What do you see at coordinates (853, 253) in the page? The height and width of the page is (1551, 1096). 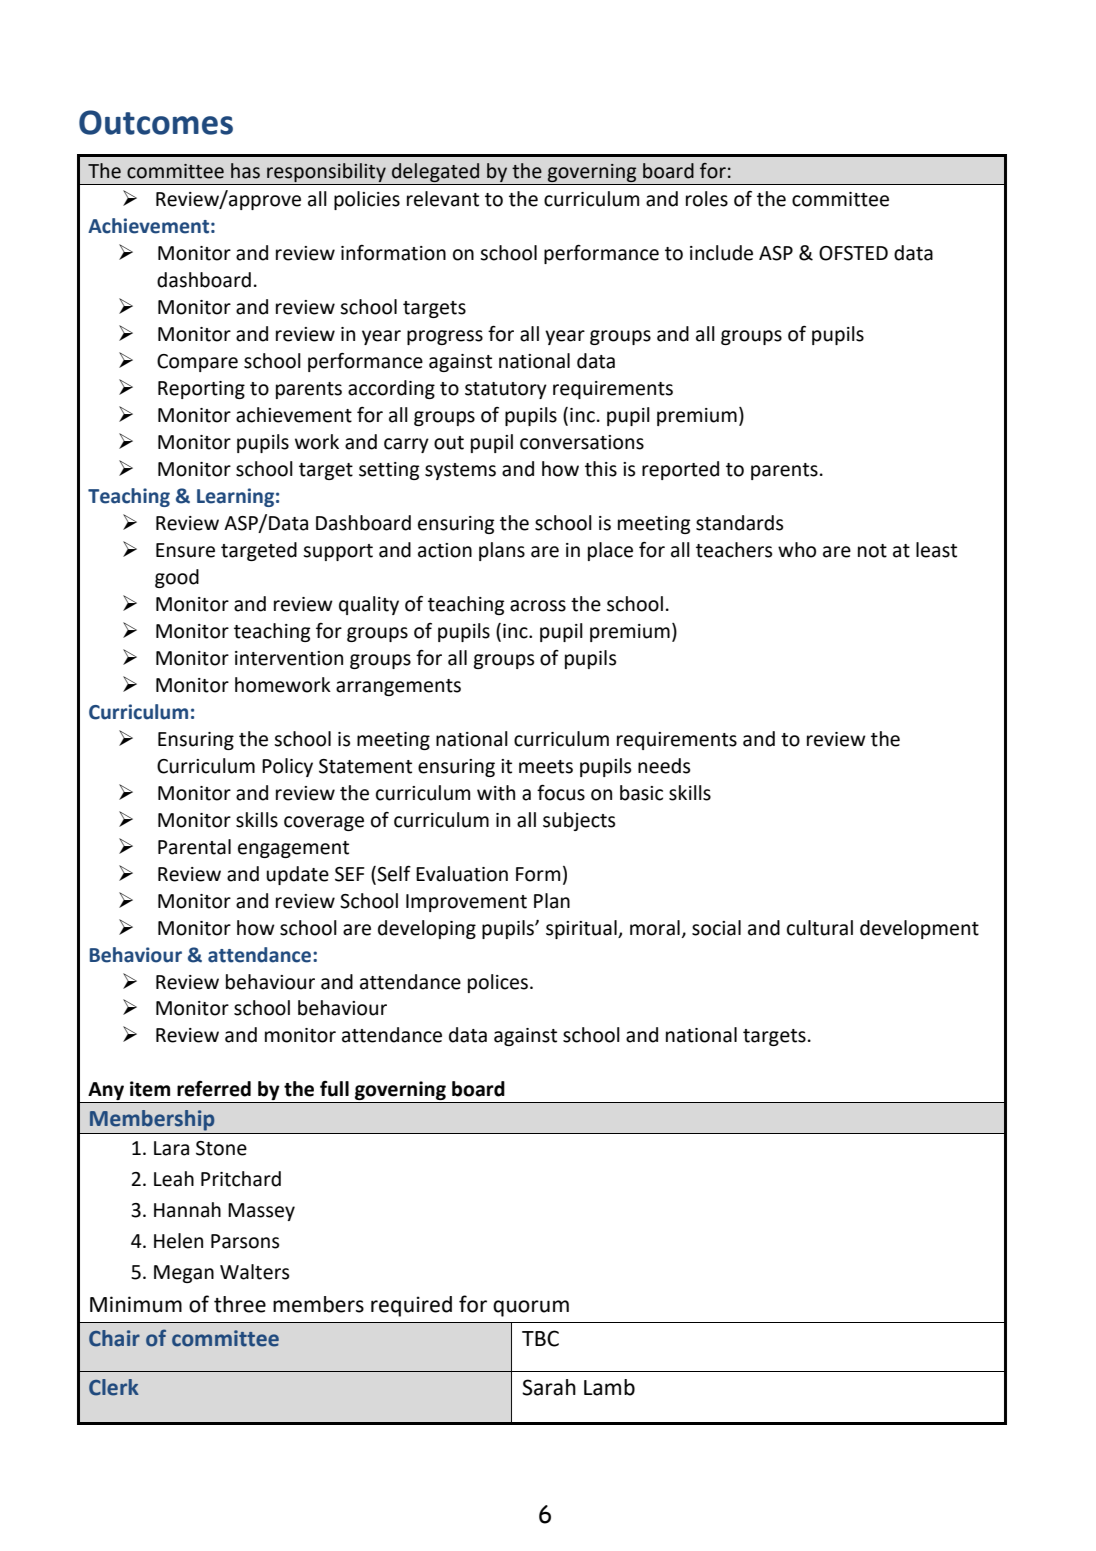 I see `OFSTED` at bounding box center [853, 253].
